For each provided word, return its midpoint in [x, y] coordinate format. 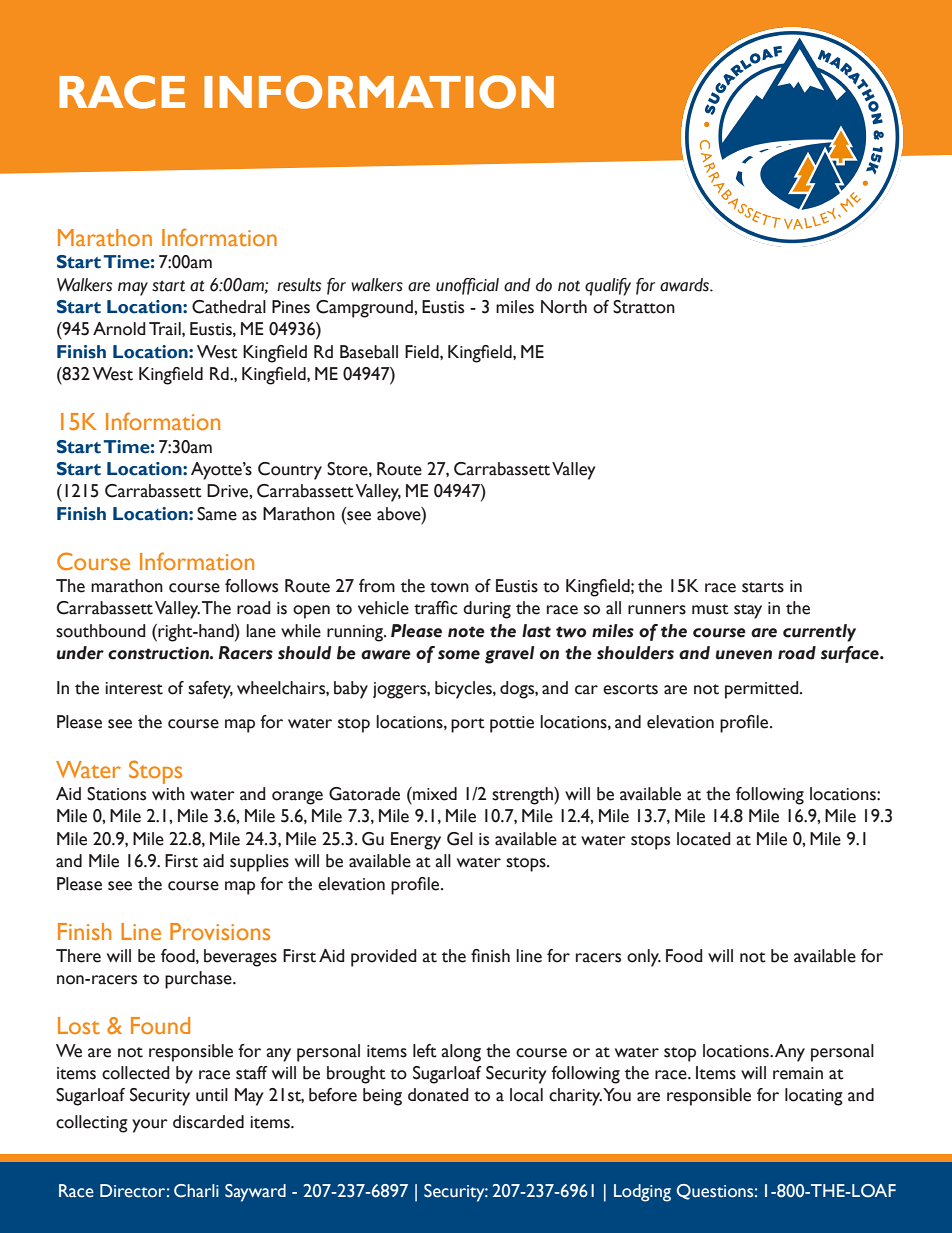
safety [210, 690]
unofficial [467, 286]
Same [217, 514]
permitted [763, 690]
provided [384, 958]
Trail [166, 329]
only [644, 958]
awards [685, 285]
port [468, 725]
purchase [199, 980]
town [449, 587]
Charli [196, 1191]
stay [748, 611]
